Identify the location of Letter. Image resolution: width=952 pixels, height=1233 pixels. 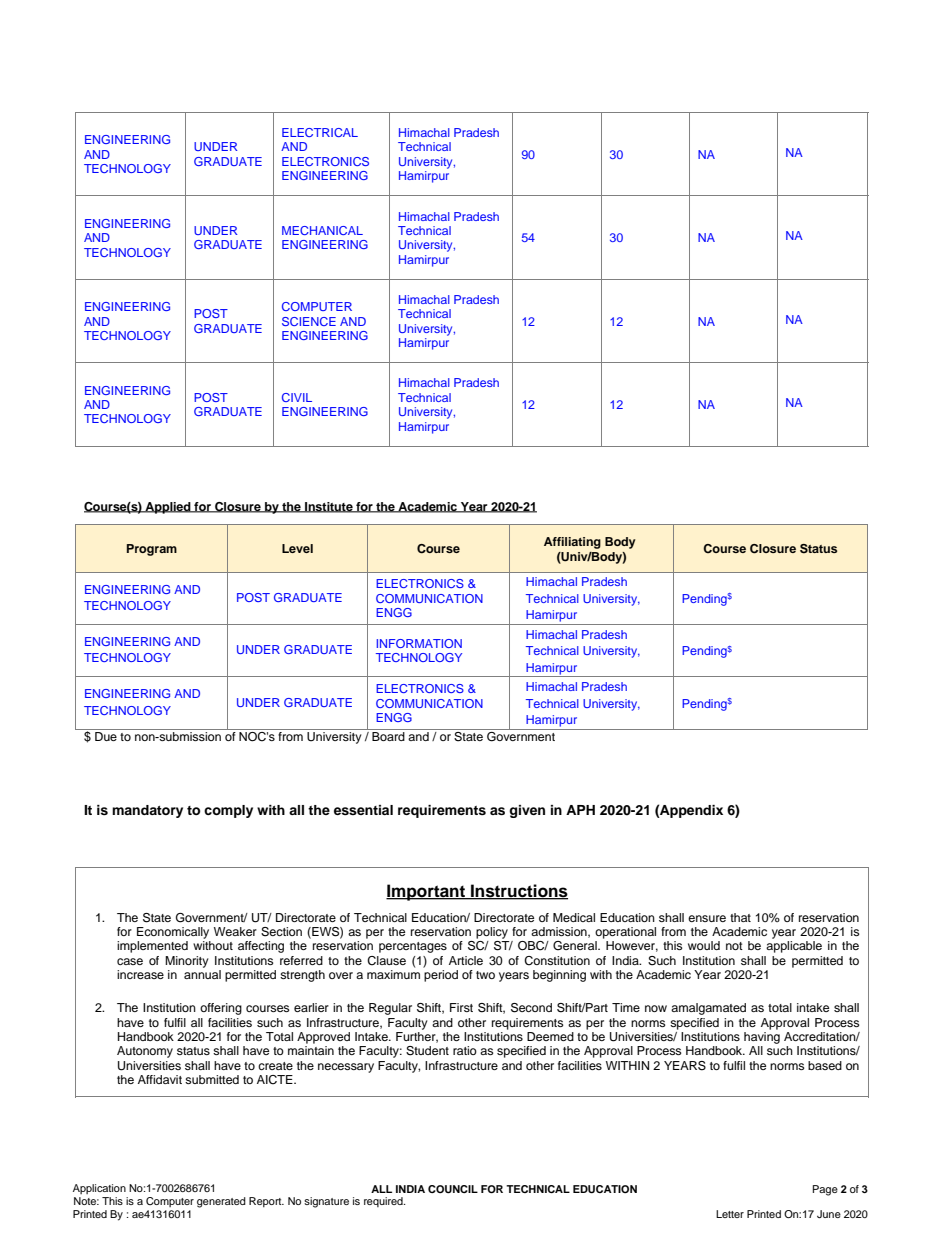
(730, 1214).
